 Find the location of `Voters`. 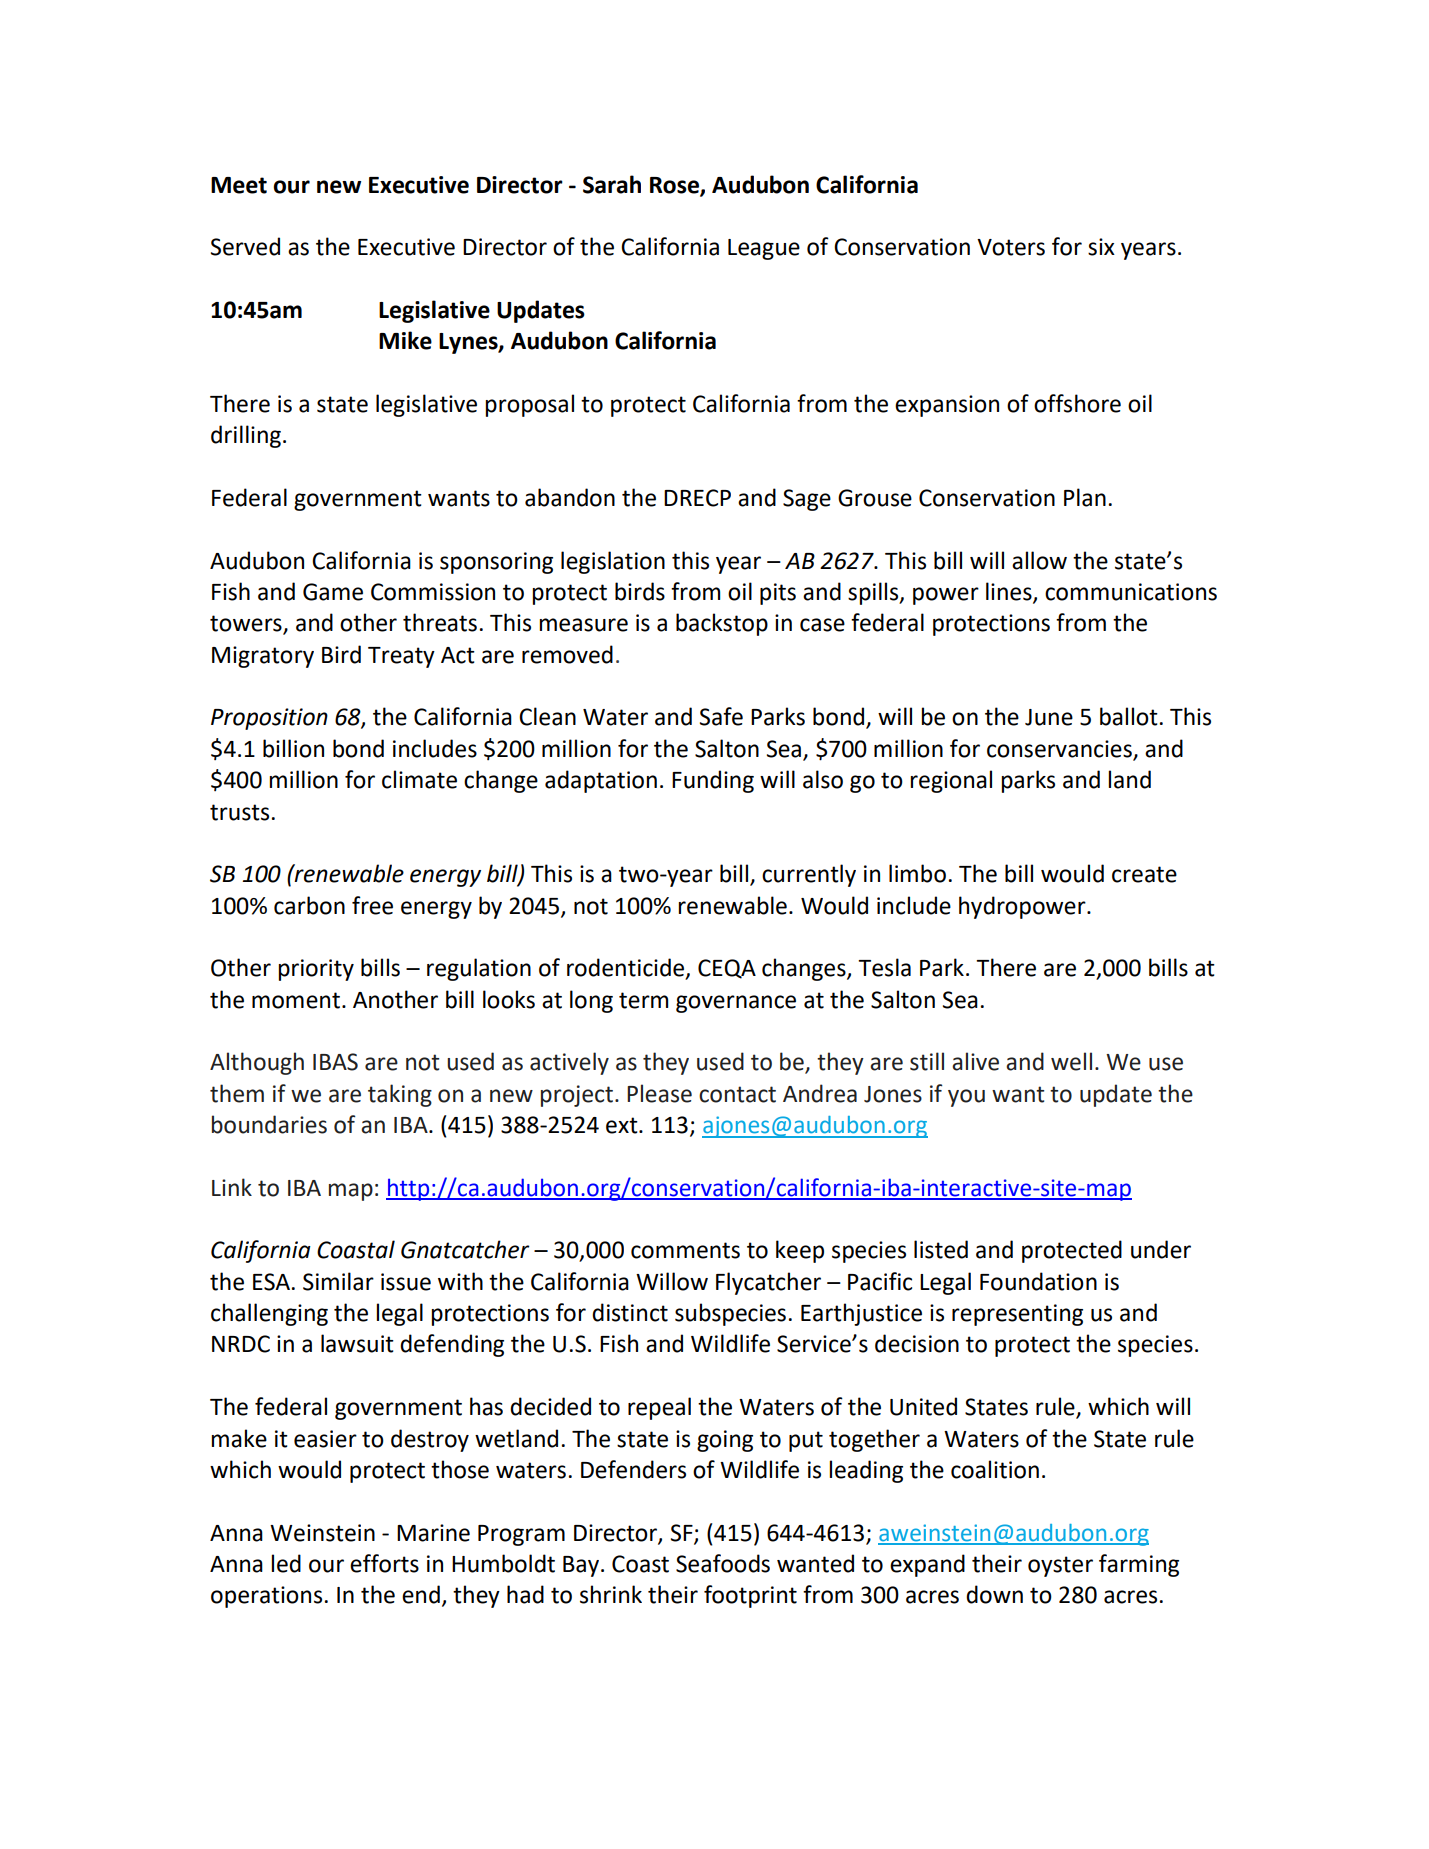

Voters is located at coordinates (1011, 247).
